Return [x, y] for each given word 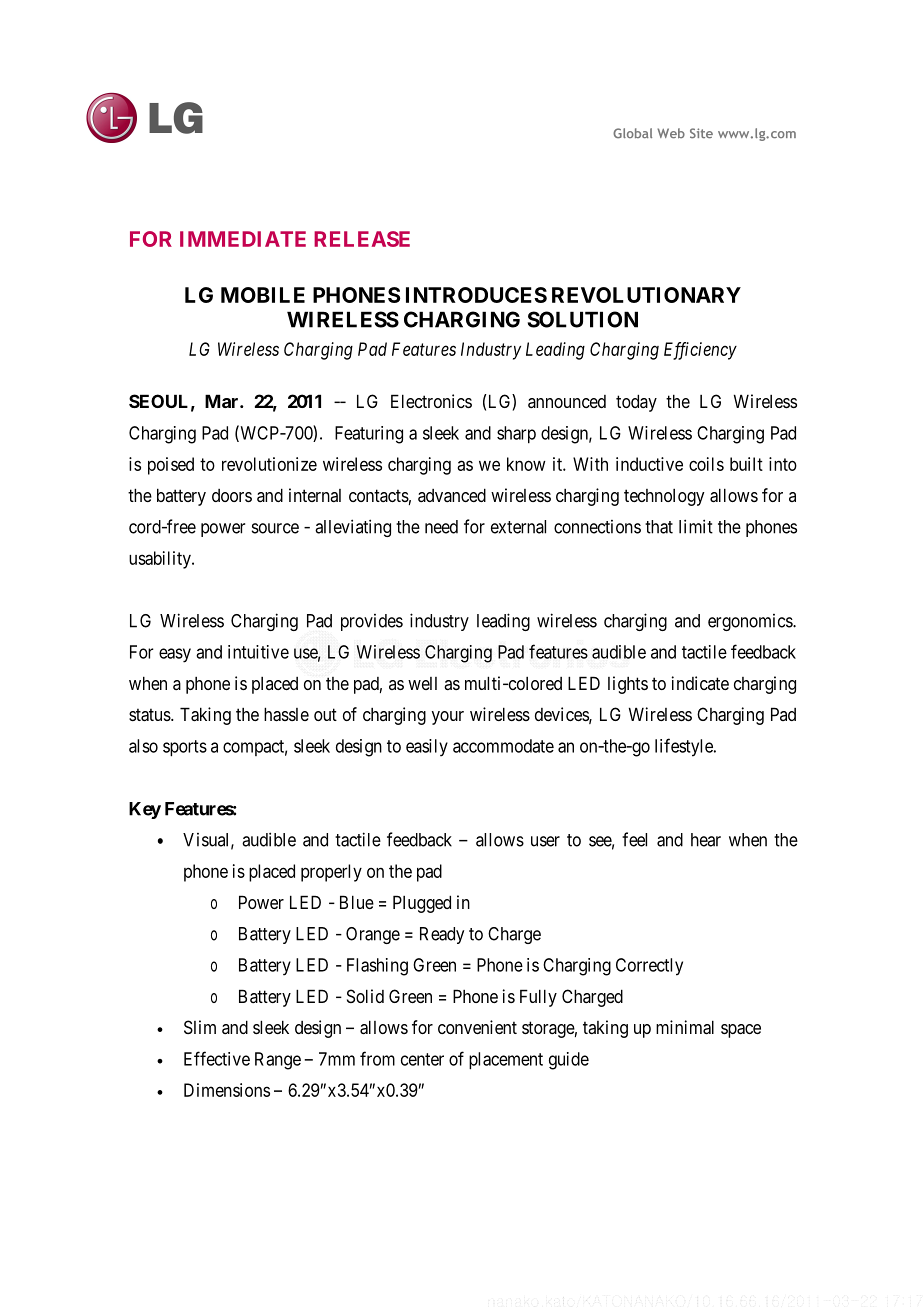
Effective [217, 1058]
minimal [685, 1027]
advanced [452, 495]
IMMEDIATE [243, 239]
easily [427, 748]
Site [701, 133]
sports [185, 748]
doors [232, 495]
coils [706, 464]
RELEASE [362, 239]
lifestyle [685, 747]
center [422, 1059]
